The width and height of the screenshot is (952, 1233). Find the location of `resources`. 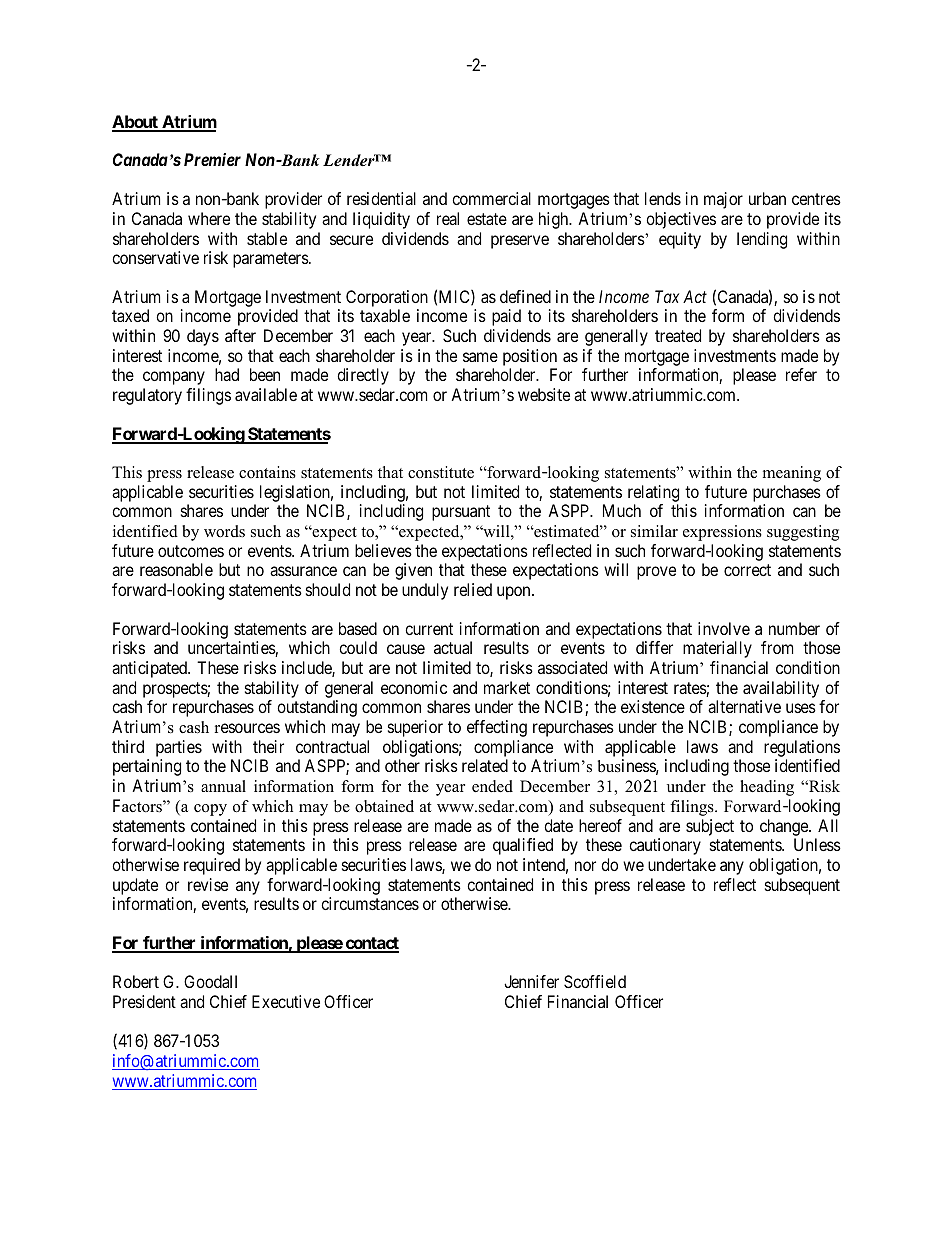

resources is located at coordinates (247, 728).
